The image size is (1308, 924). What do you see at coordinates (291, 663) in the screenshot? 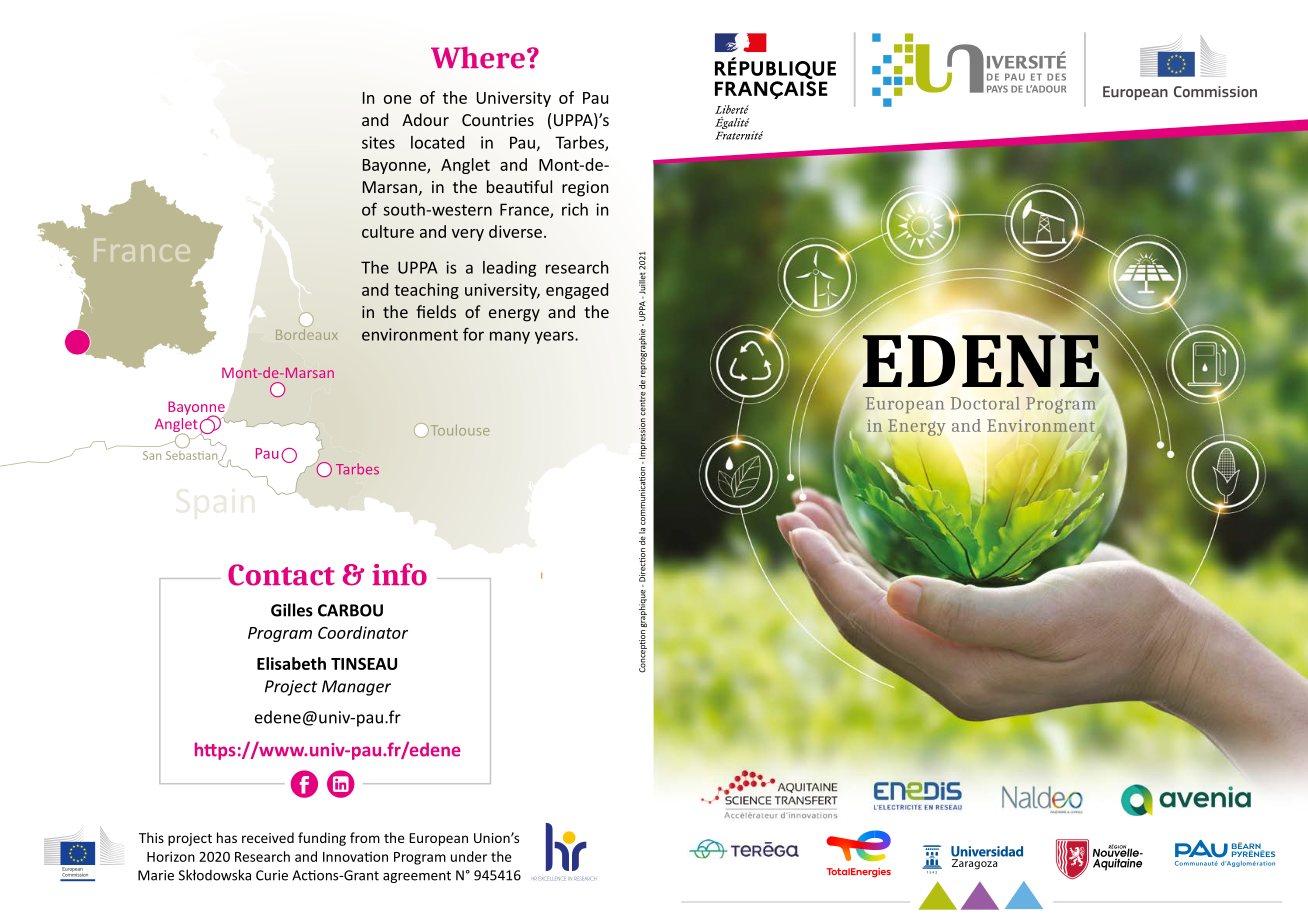
I see `Elisabeth` at bounding box center [291, 663].
